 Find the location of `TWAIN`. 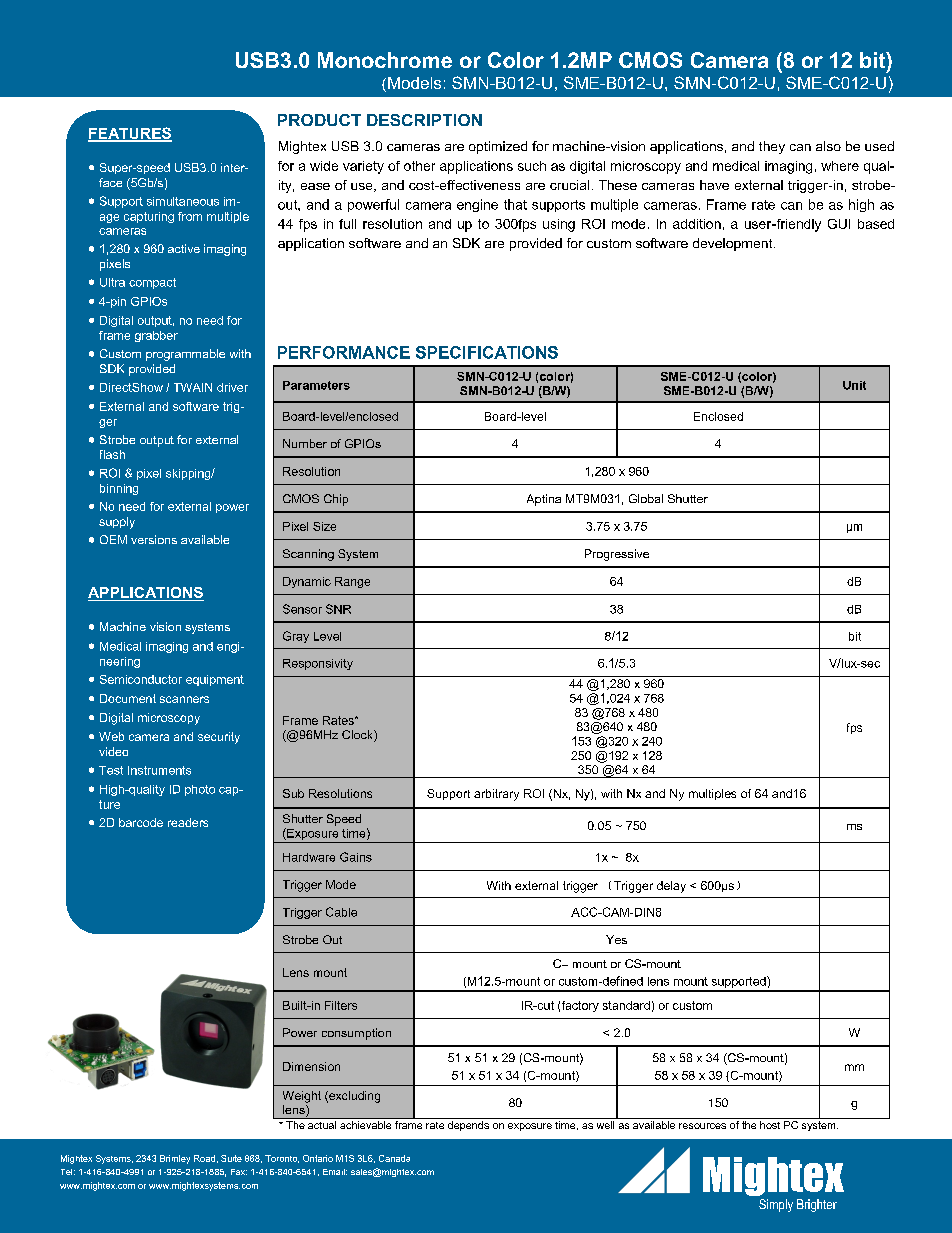

TWAIN is located at coordinates (193, 387).
